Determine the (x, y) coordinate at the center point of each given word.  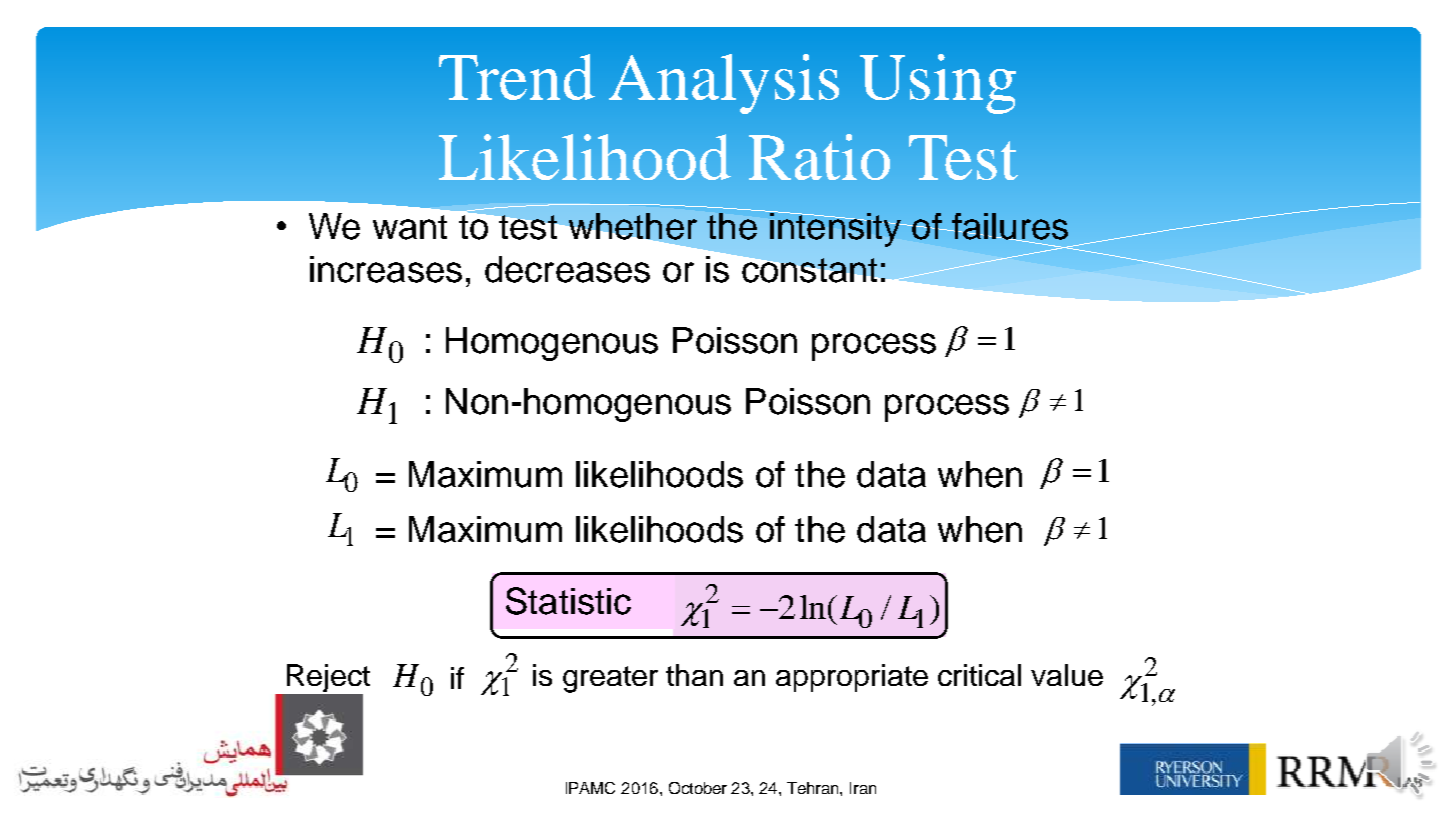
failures (1009, 227)
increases (386, 269)
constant (809, 270)
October (698, 788)
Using (938, 84)
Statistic (568, 601)
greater (610, 679)
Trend (517, 77)
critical (979, 675)
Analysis (724, 84)
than (694, 675)
